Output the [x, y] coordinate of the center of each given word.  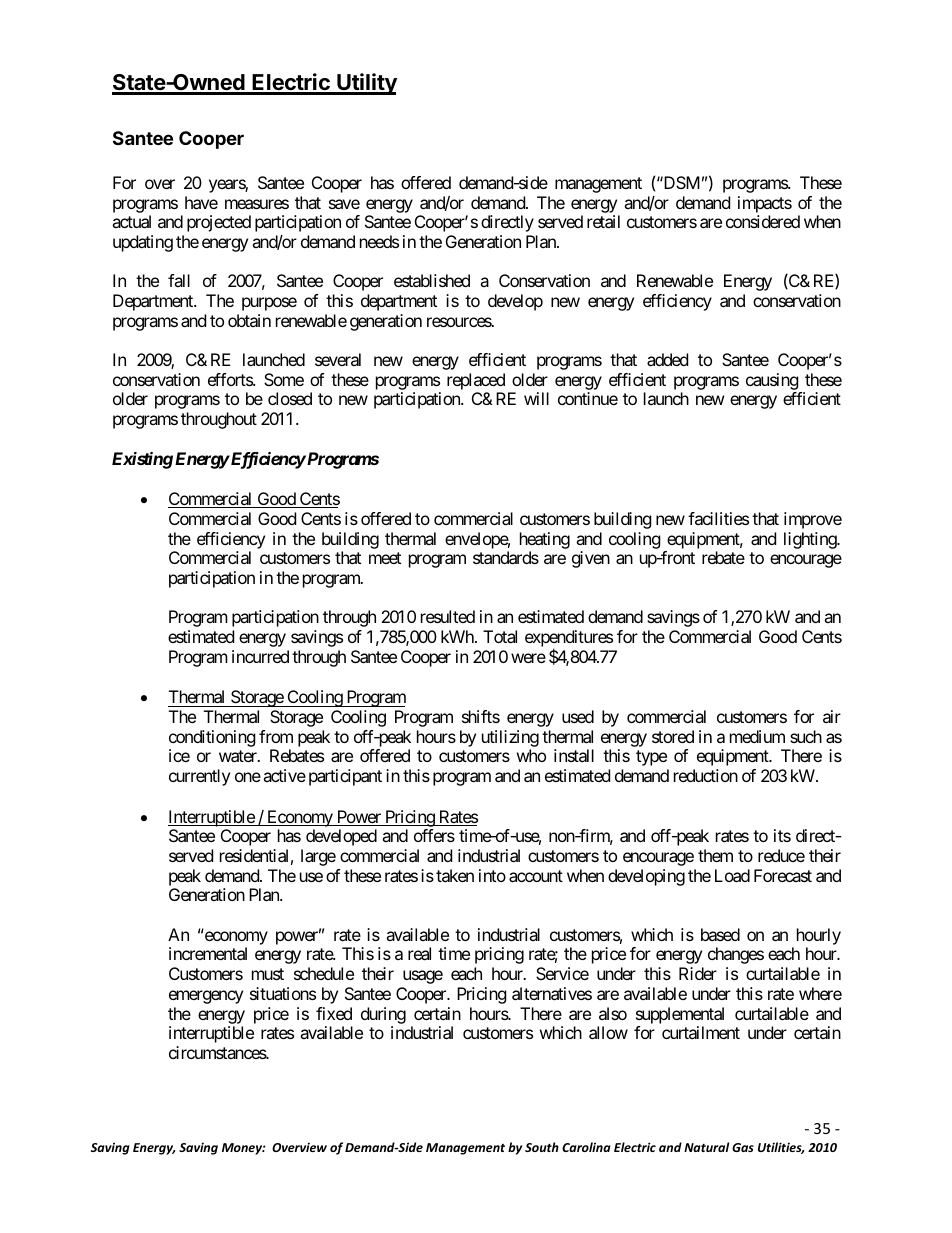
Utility [366, 84]
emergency [206, 997]
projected [219, 223]
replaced [476, 381]
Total [500, 636]
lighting [811, 540]
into [492, 875]
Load [732, 875]
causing [772, 381]
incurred [260, 656]
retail [603, 221]
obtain [249, 320]
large [318, 857]
